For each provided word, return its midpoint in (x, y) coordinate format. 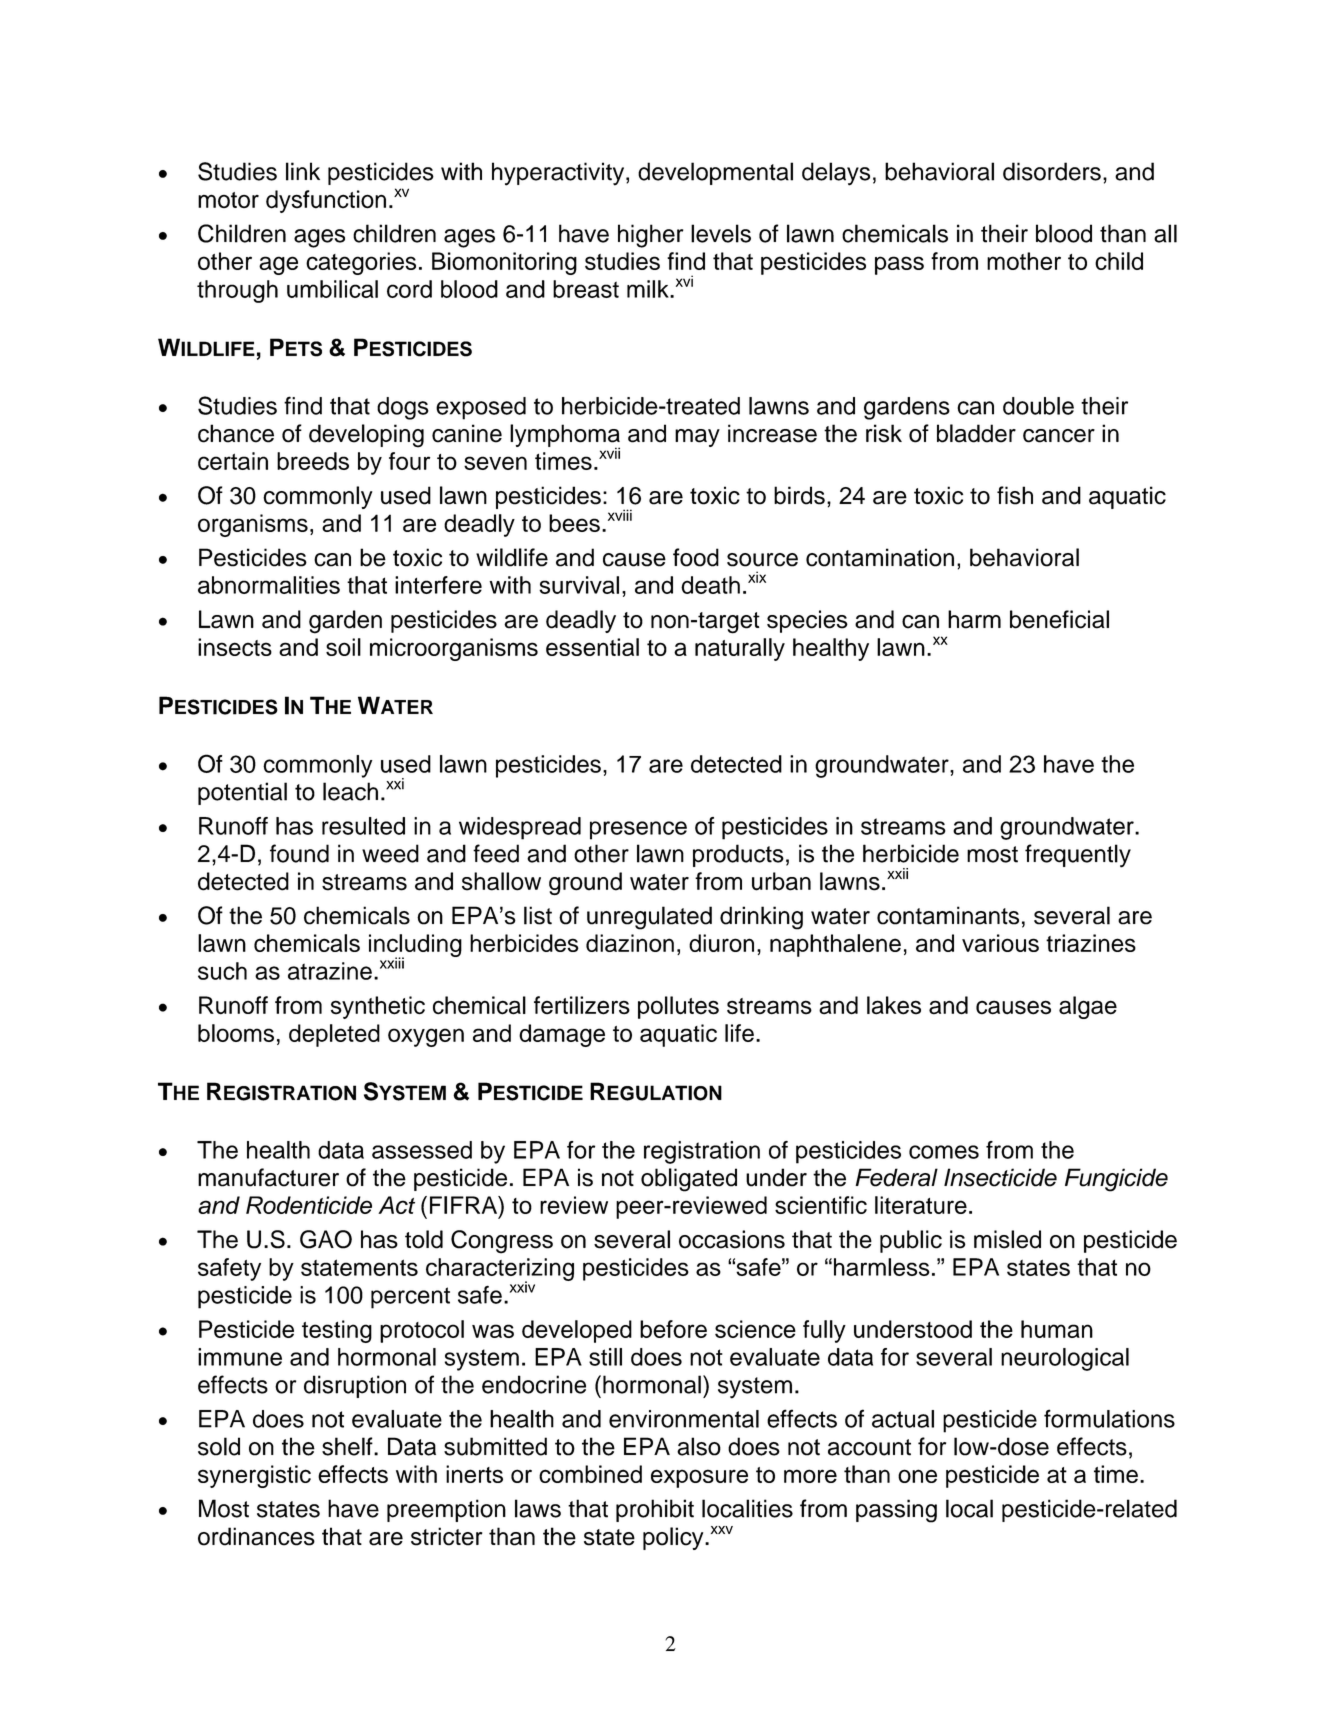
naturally (740, 649)
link (303, 171)
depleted (334, 1035)
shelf (348, 1446)
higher (650, 236)
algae (1088, 1007)
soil (343, 647)
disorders (1052, 171)
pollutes (678, 1007)
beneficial (1059, 619)
